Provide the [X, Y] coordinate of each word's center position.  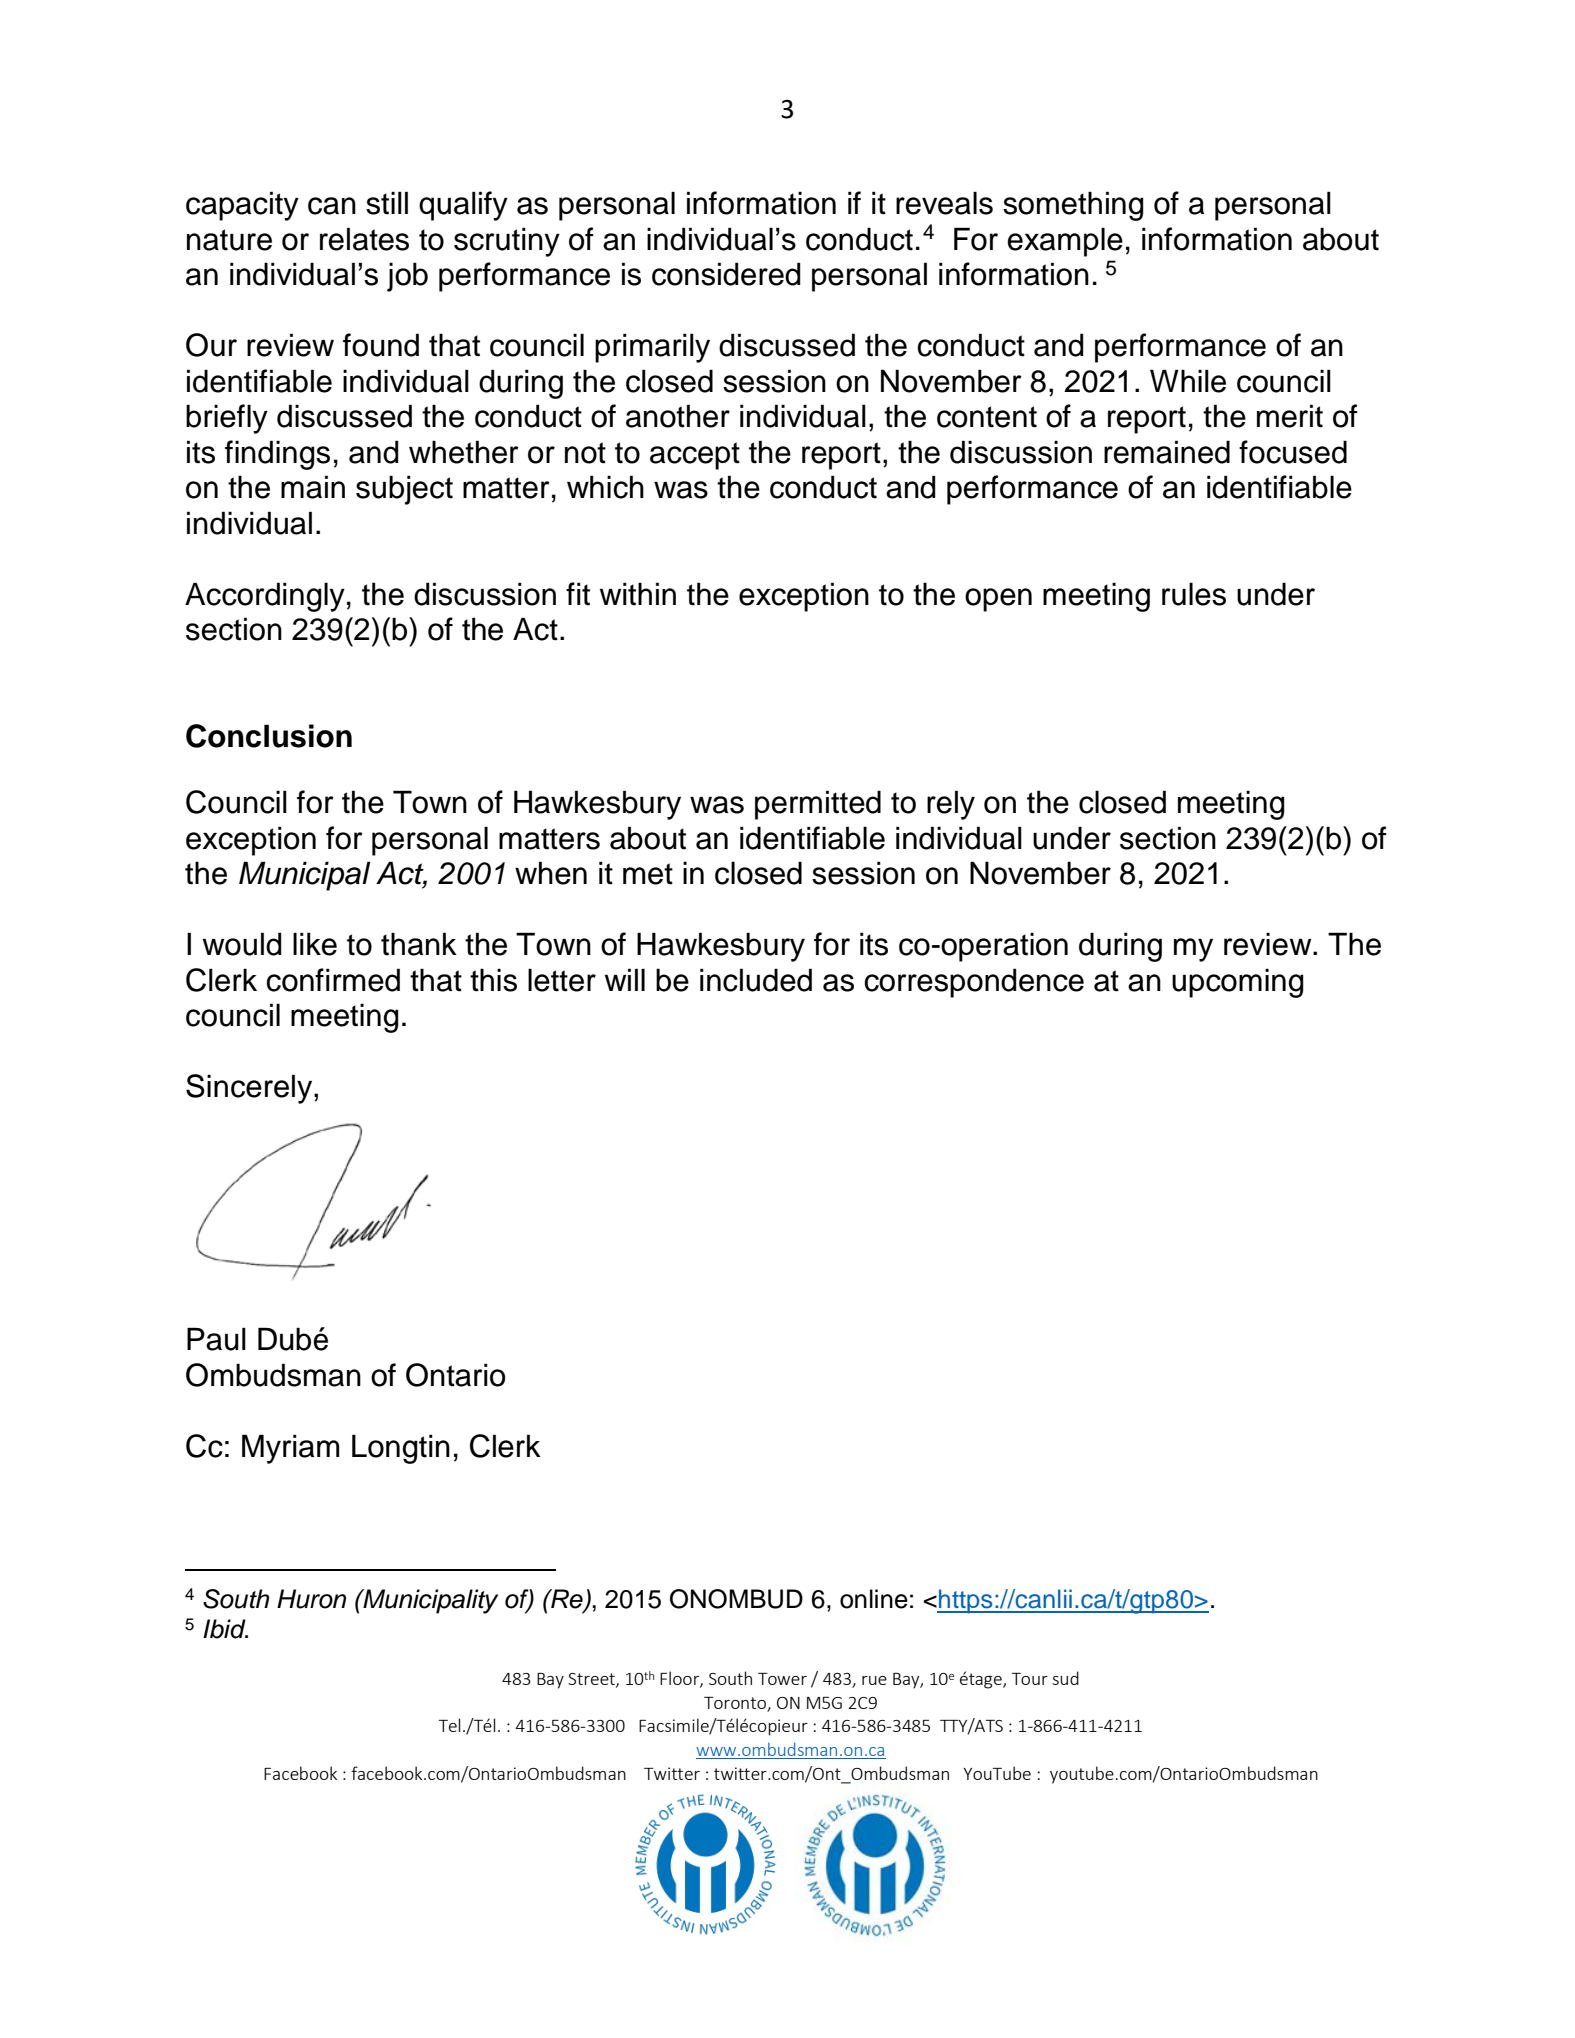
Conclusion [269, 736]
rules [1194, 594]
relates [364, 239]
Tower [782, 1679]
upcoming [1238, 983]
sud [1065, 1678]
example [1065, 242]
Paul [216, 1339]
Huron [311, 1599]
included [756, 980]
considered [726, 274]
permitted [818, 805]
